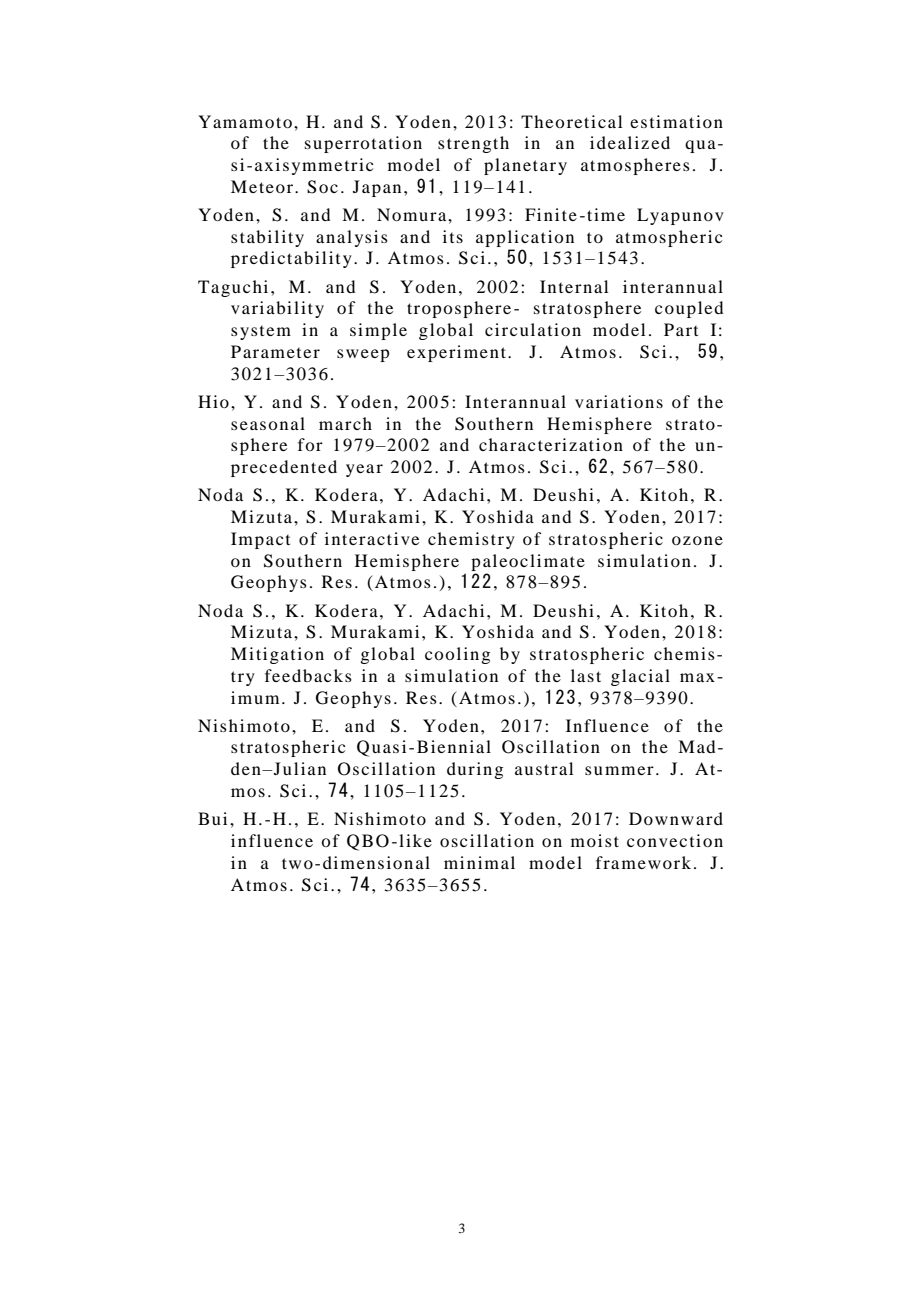  What do you see at coordinates (640, 677) in the screenshot?
I see `glacial` at bounding box center [640, 677].
